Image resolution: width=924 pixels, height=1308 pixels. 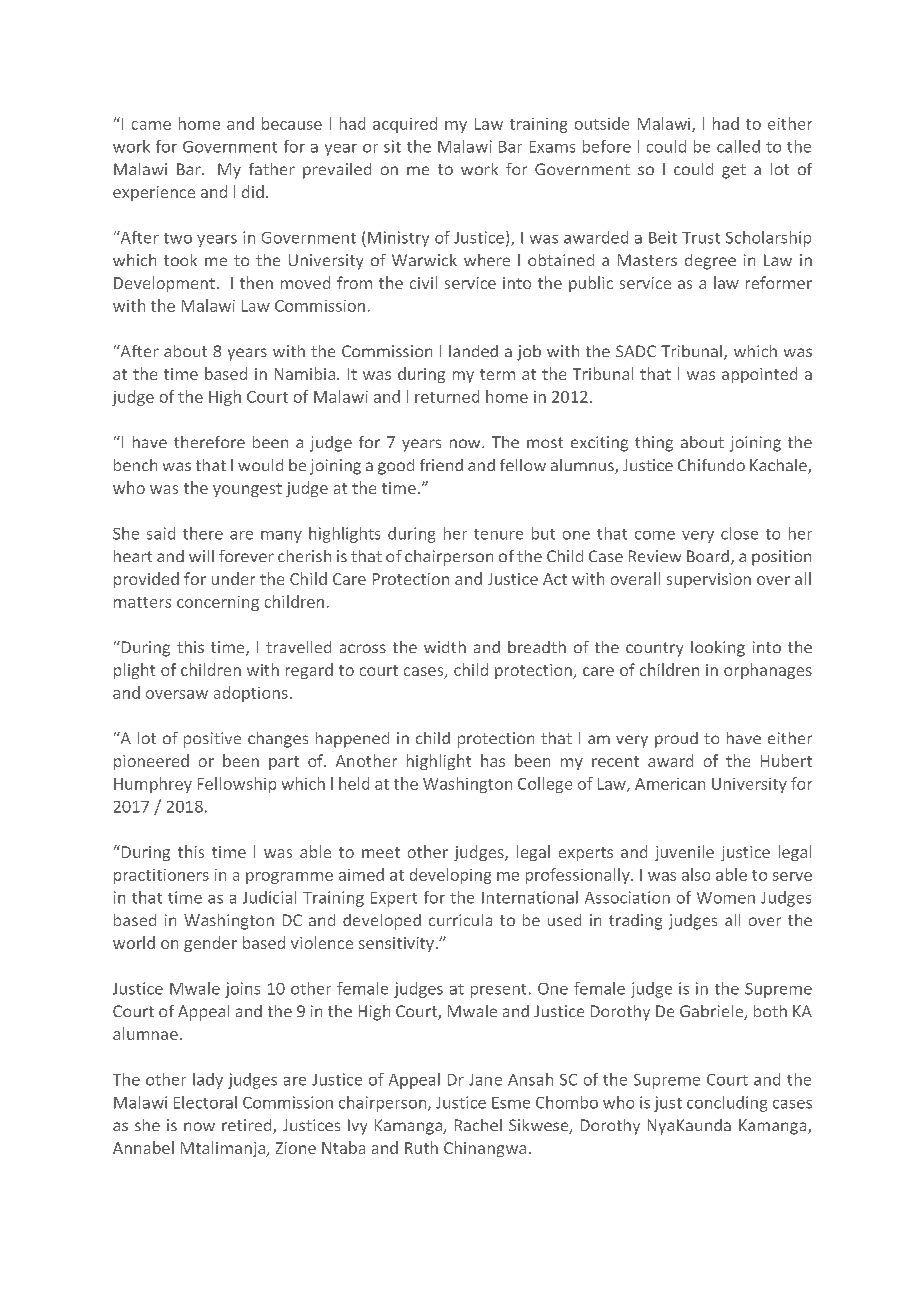 What do you see at coordinates (493, 760) in the image?
I see `has` at bounding box center [493, 760].
